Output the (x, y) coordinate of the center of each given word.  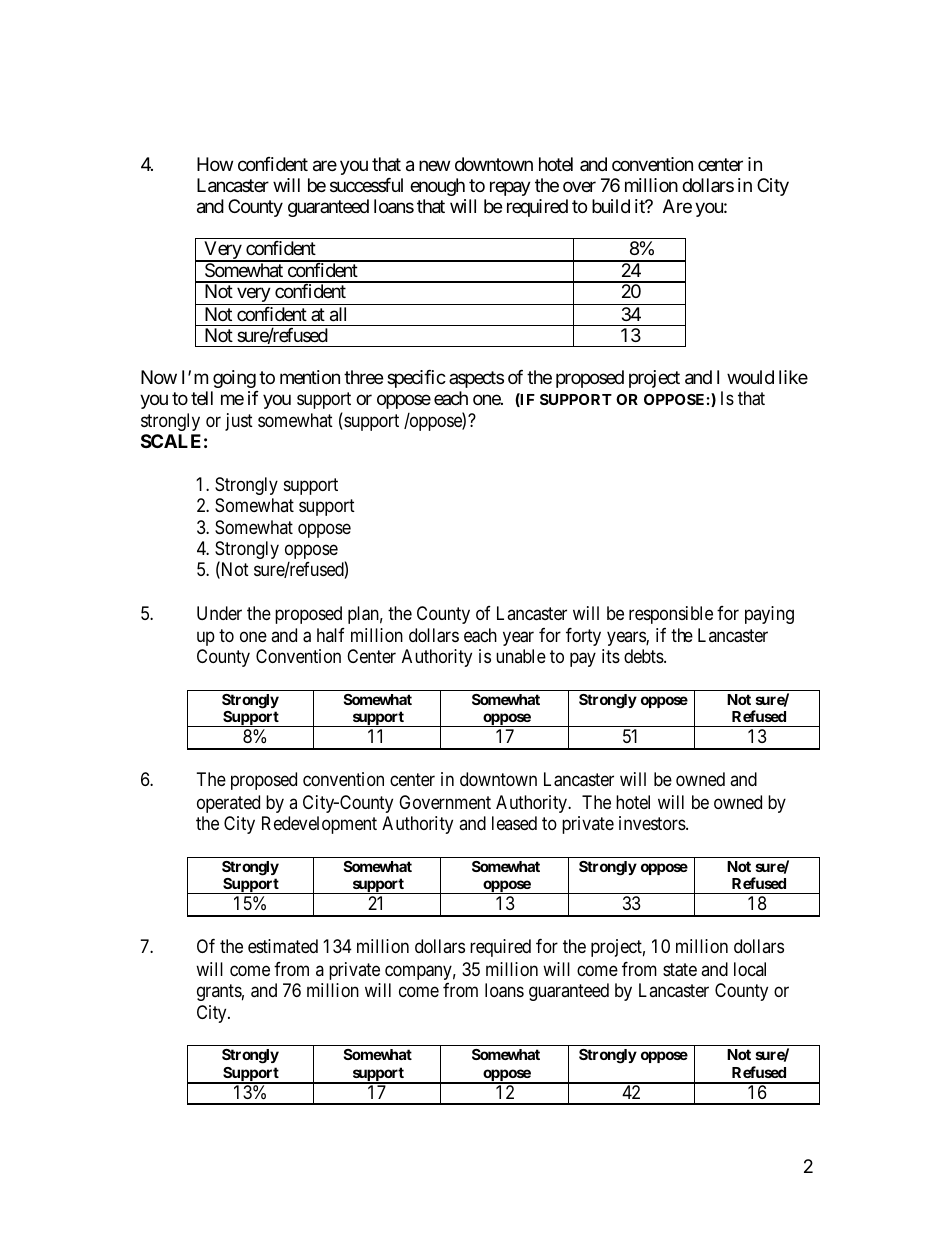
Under (219, 613)
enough (437, 187)
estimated (283, 946)
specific (416, 379)
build (611, 206)
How (215, 164)
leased (514, 823)
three (363, 377)
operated (228, 804)
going (234, 379)
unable (521, 656)
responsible (671, 615)
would (750, 377)
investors (653, 823)
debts (644, 656)
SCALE (171, 441)
